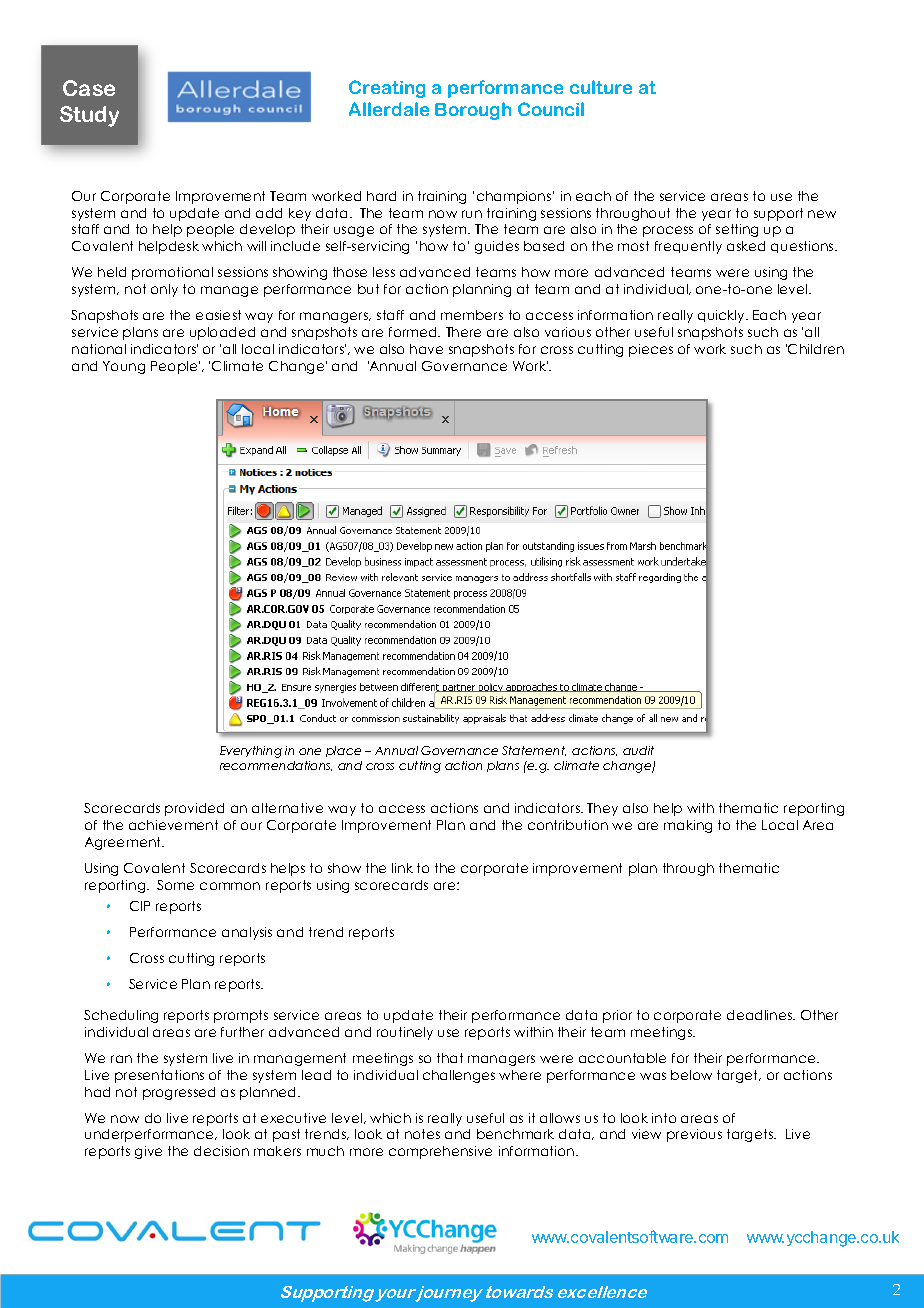 This screenshot has height=1308, width=924. I want to click on making, so click(688, 826).
